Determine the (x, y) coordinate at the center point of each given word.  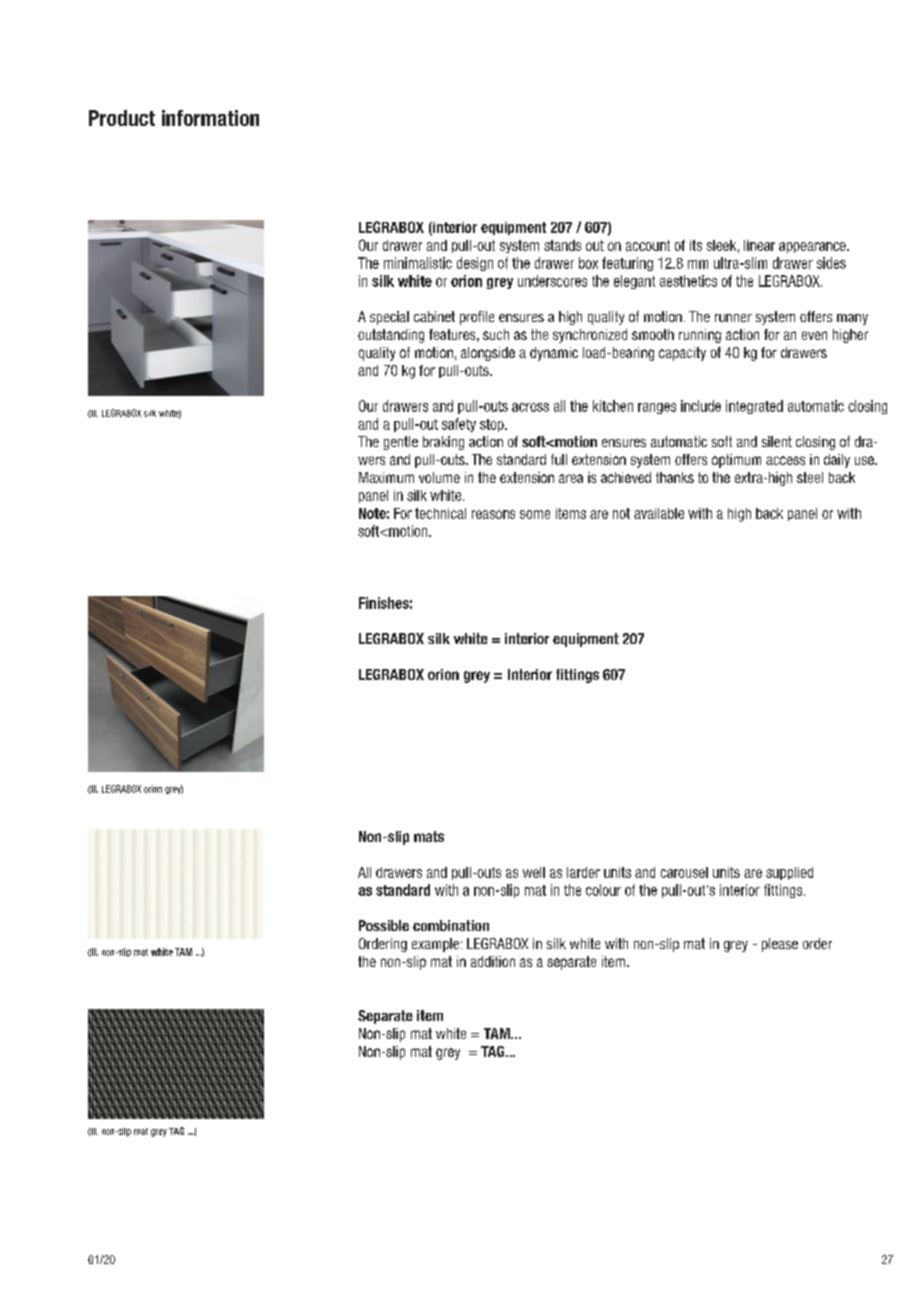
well (534, 872)
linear (759, 245)
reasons (493, 514)
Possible (384, 925)
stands (562, 245)
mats (429, 836)
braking (443, 443)
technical (440, 513)
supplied (789, 873)
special (389, 318)
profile (477, 318)
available (659, 513)
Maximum (386, 477)
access (785, 460)
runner (733, 318)
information (210, 118)
